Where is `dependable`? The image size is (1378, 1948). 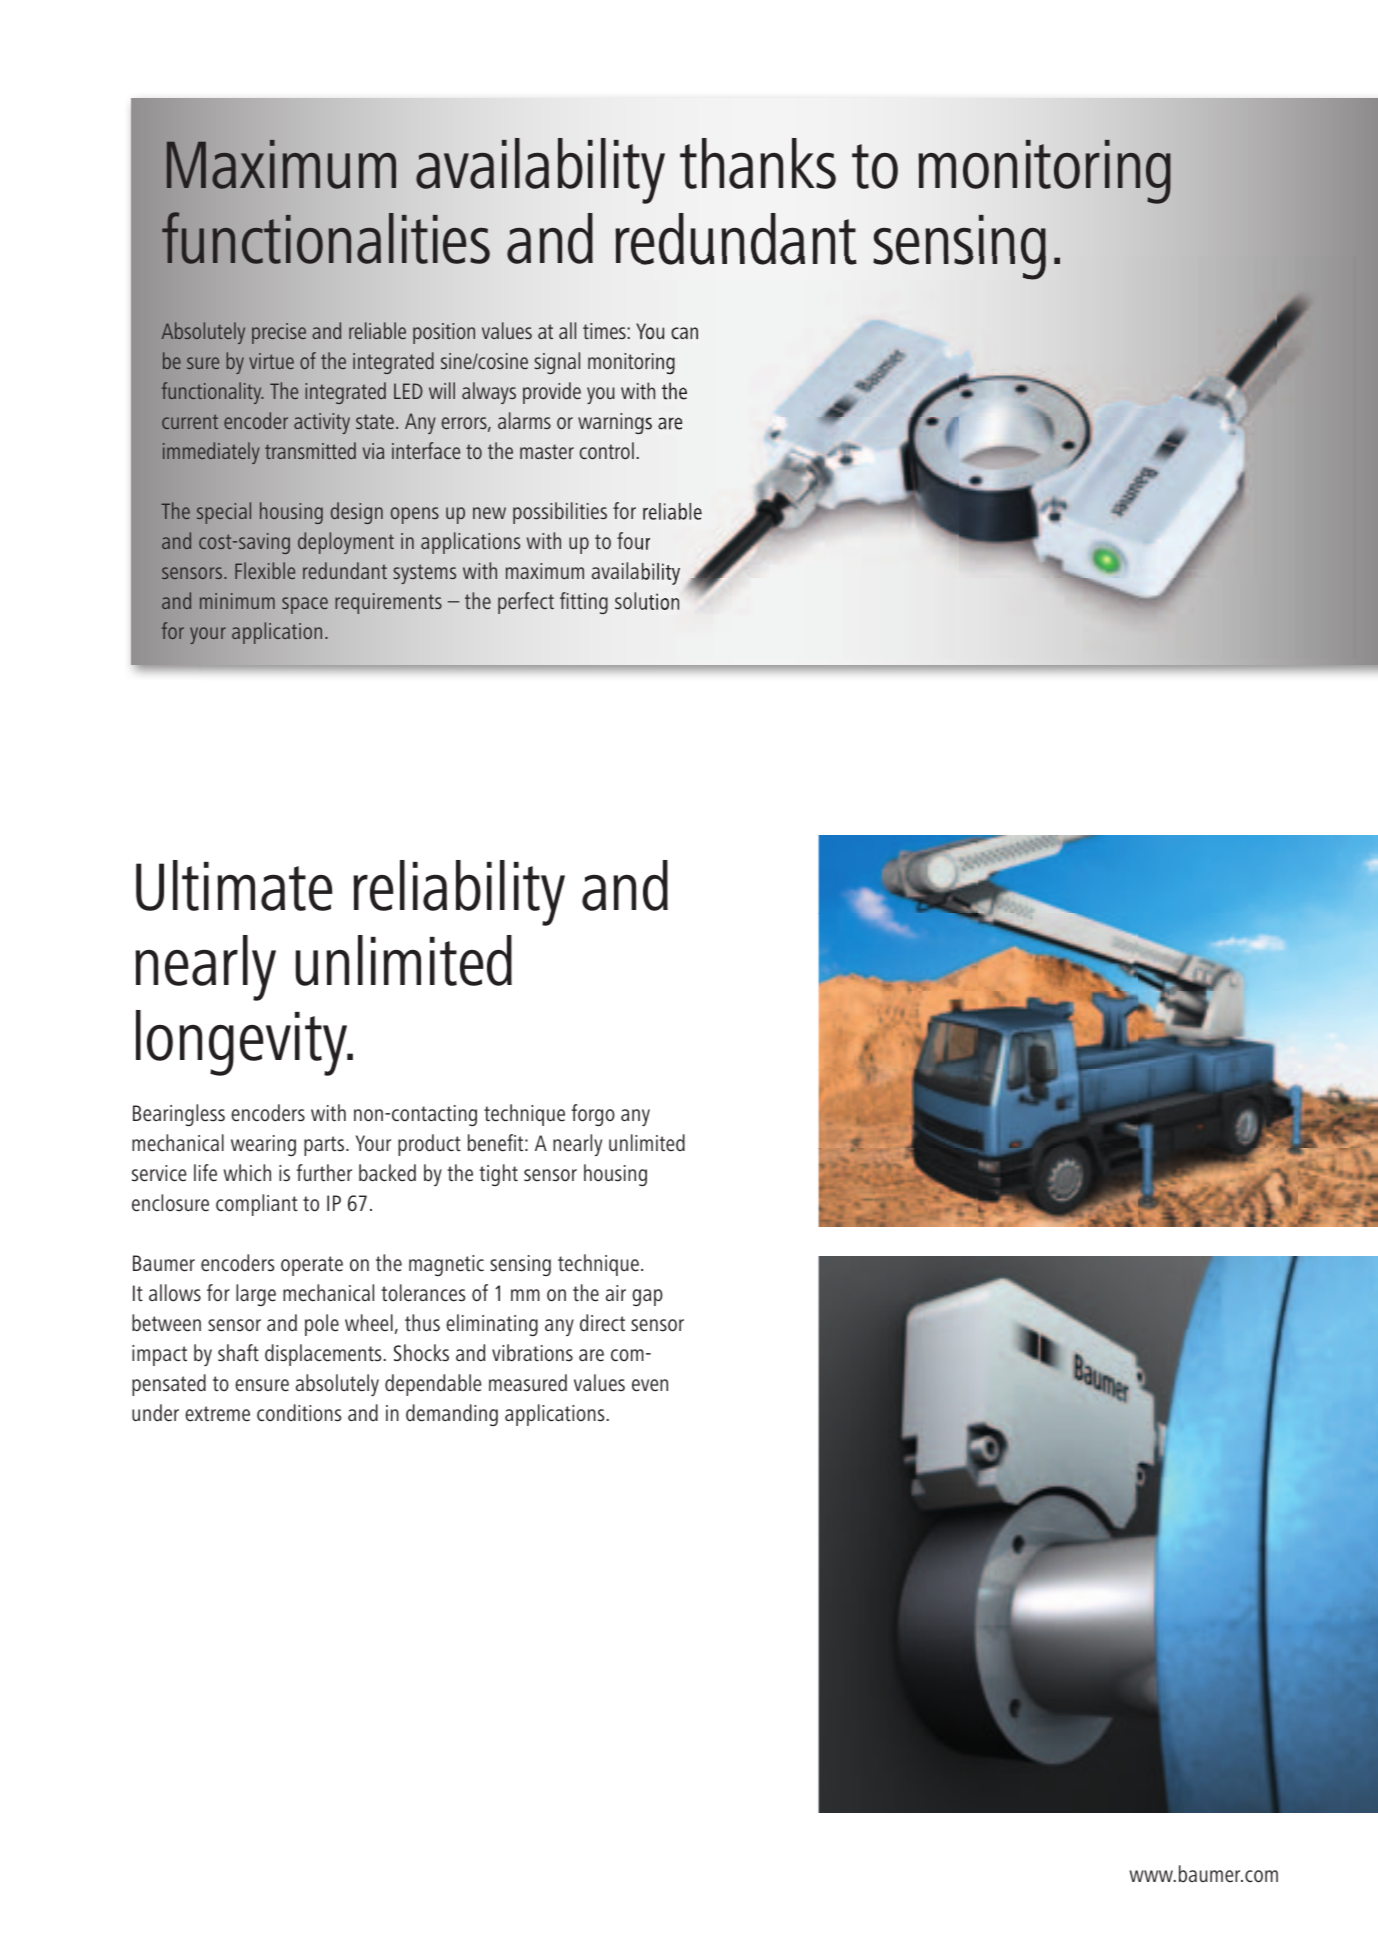
dependable is located at coordinates (433, 1385).
